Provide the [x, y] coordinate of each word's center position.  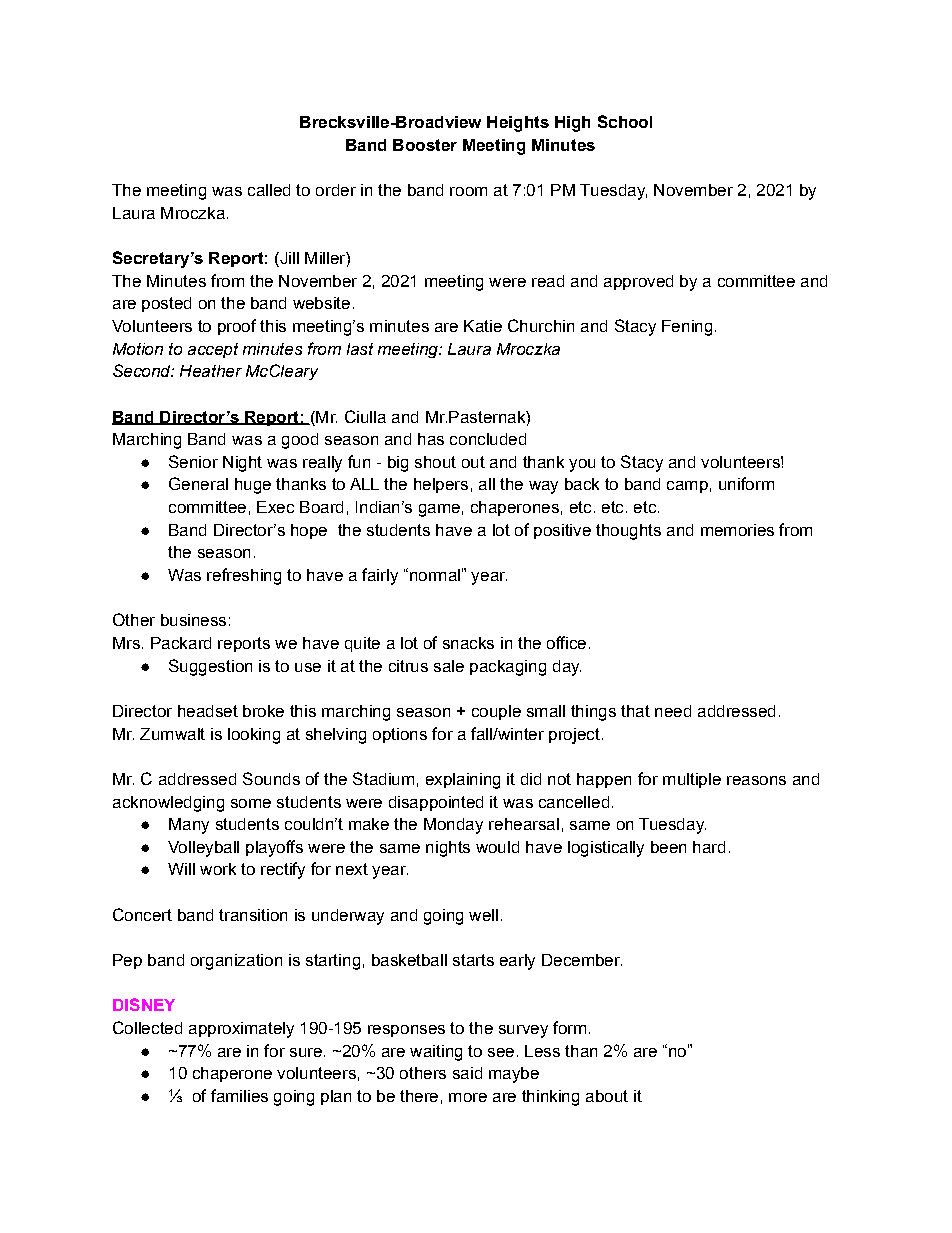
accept [213, 350]
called [269, 190]
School [625, 121]
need [673, 711]
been [668, 847]
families [239, 1095]
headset [208, 711]
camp [687, 487]
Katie [483, 326]
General [198, 483]
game [439, 510]
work [218, 869]
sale [449, 666]
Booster [425, 145]
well [483, 915]
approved [638, 282]
